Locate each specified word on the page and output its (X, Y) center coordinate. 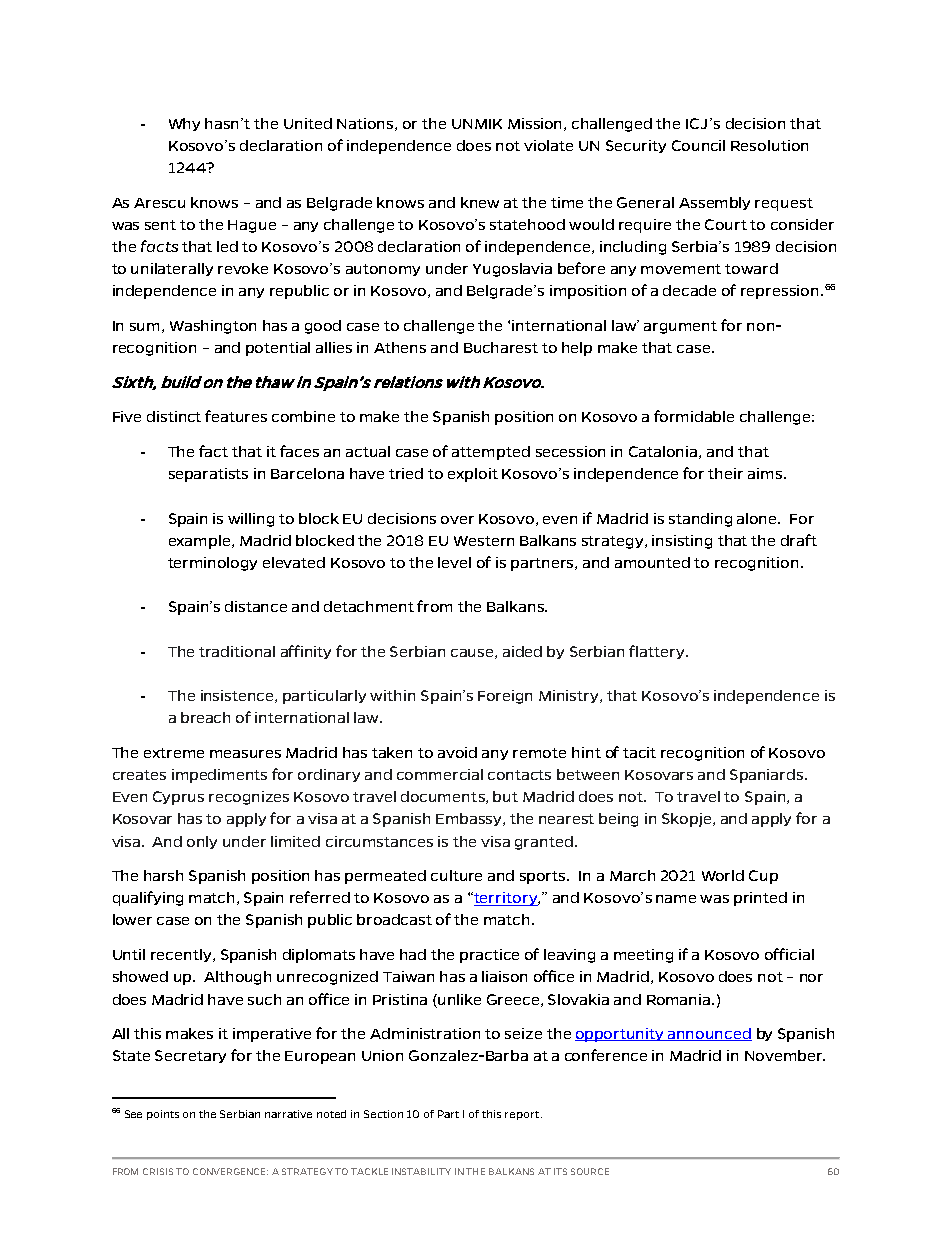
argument (680, 327)
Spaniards (768, 776)
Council (698, 145)
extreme (174, 753)
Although (237, 978)
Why (184, 124)
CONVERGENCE (230, 1171)
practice (489, 956)
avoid (457, 752)
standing (700, 520)
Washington (213, 327)
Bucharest (501, 347)
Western (484, 541)
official (789, 954)
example (201, 542)
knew (480, 202)
